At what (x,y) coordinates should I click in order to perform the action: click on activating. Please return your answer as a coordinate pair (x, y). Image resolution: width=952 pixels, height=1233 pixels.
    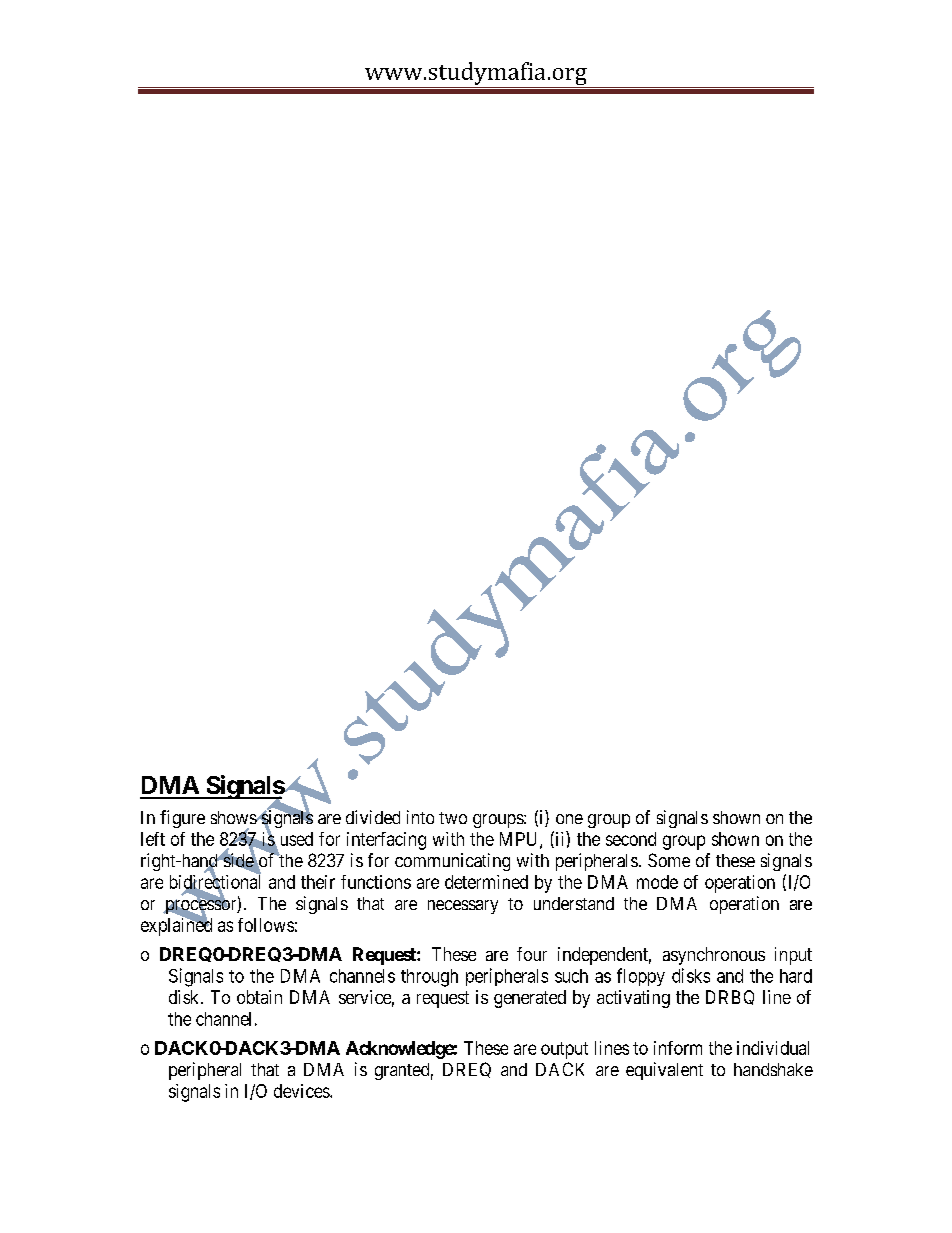
    Looking at the image, I should click on (633, 999).
